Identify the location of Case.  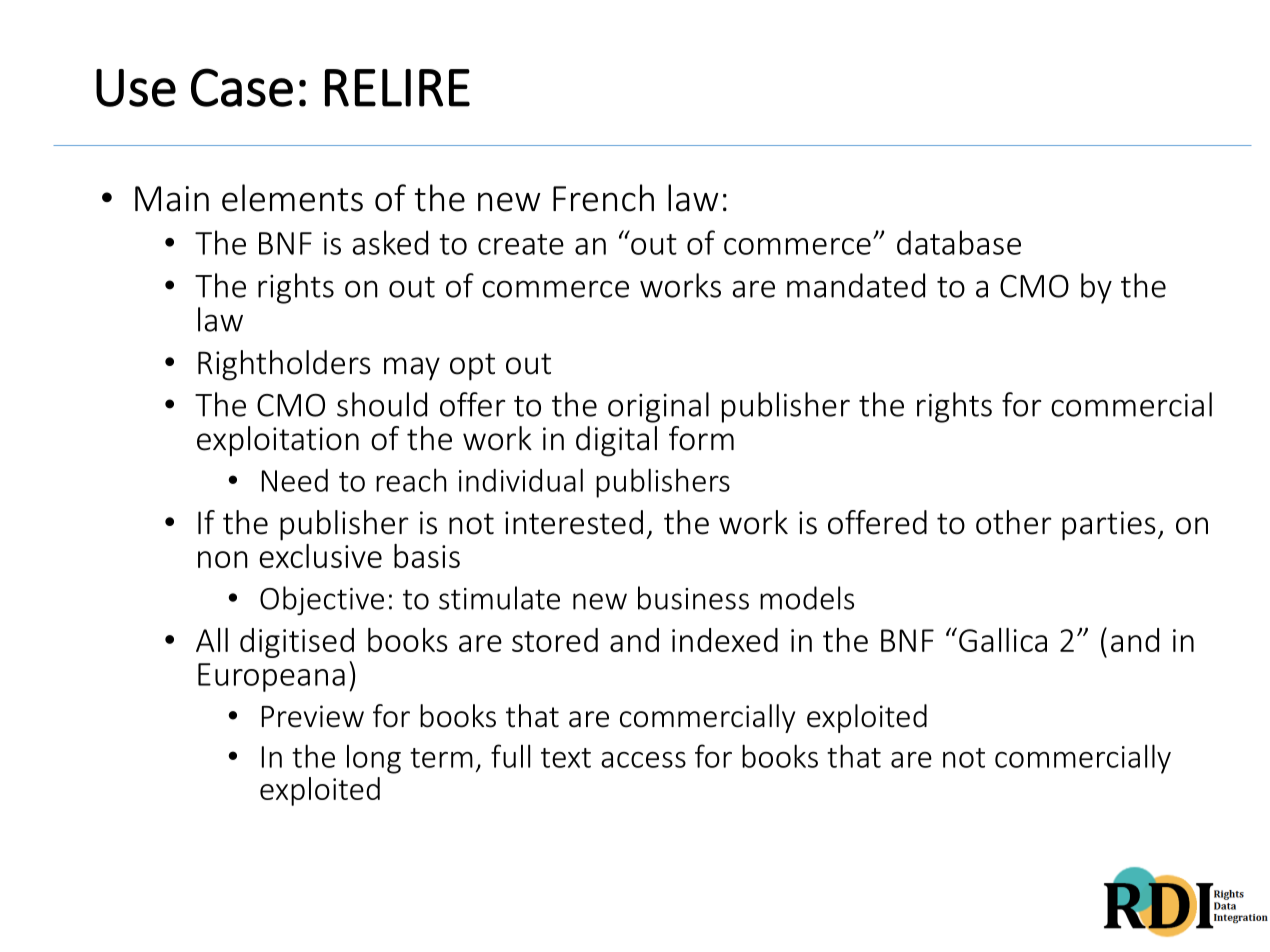
(242, 87).
